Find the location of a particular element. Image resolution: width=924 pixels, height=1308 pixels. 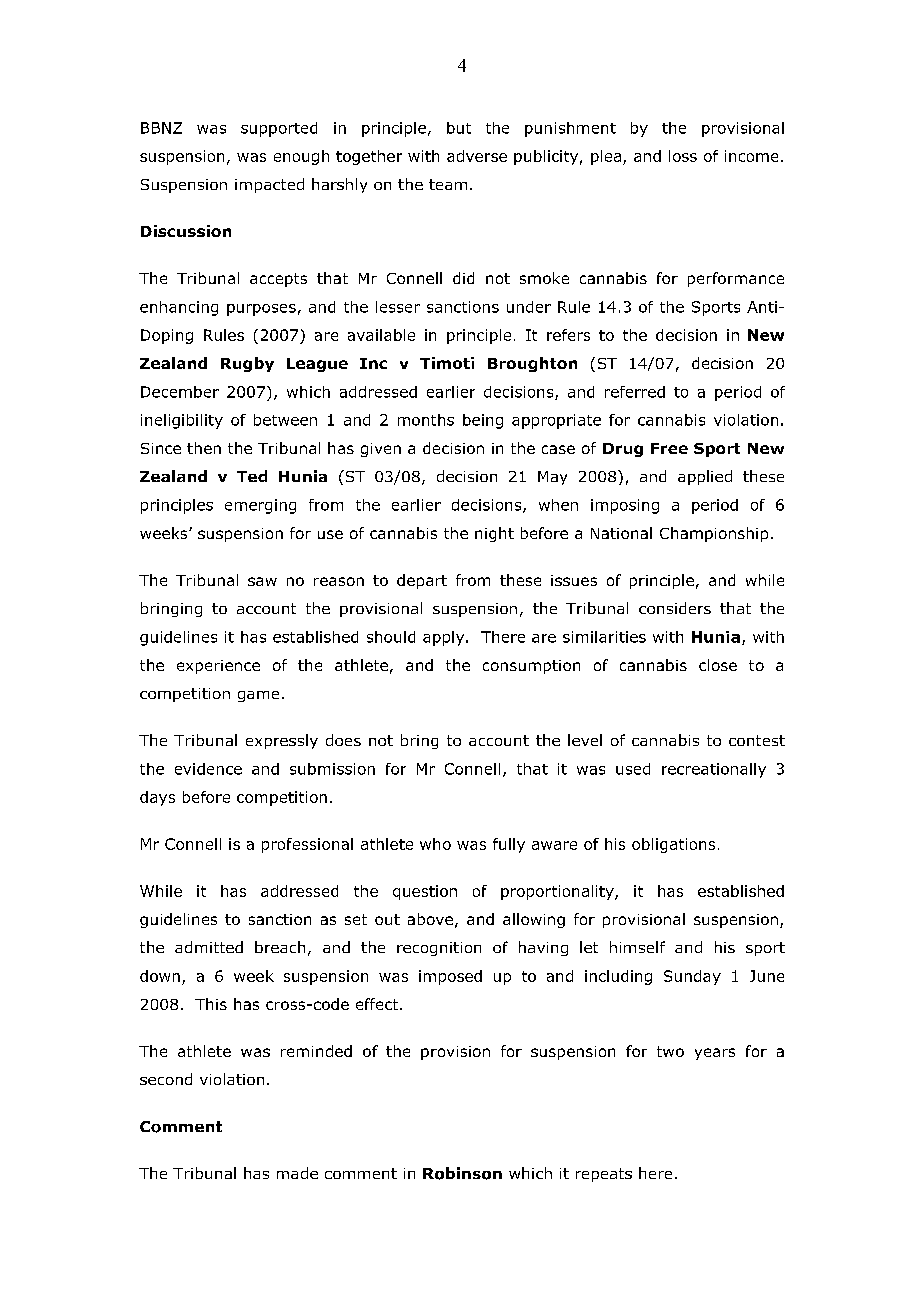

obligations is located at coordinates (673, 845).
